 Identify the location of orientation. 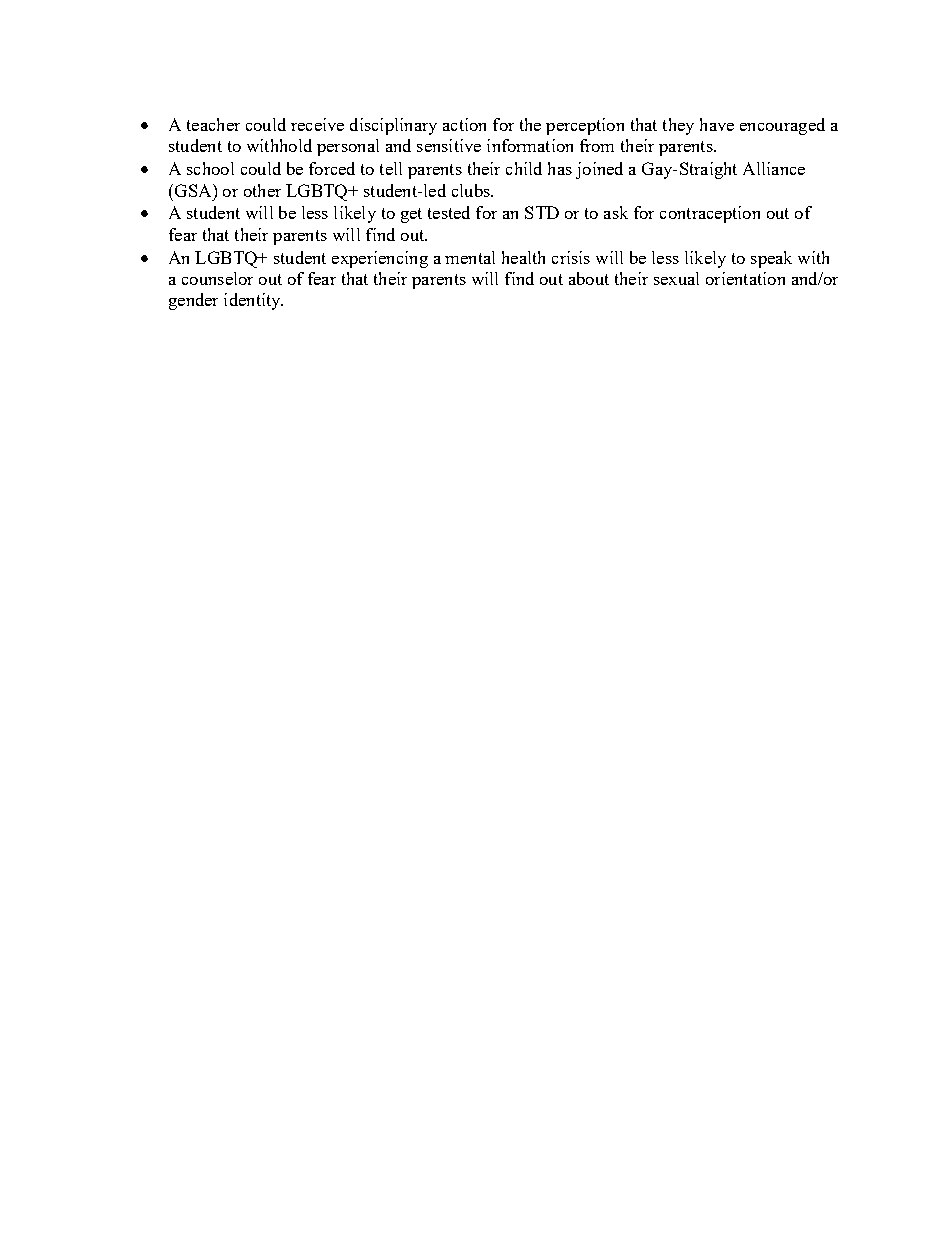
(745, 278).
